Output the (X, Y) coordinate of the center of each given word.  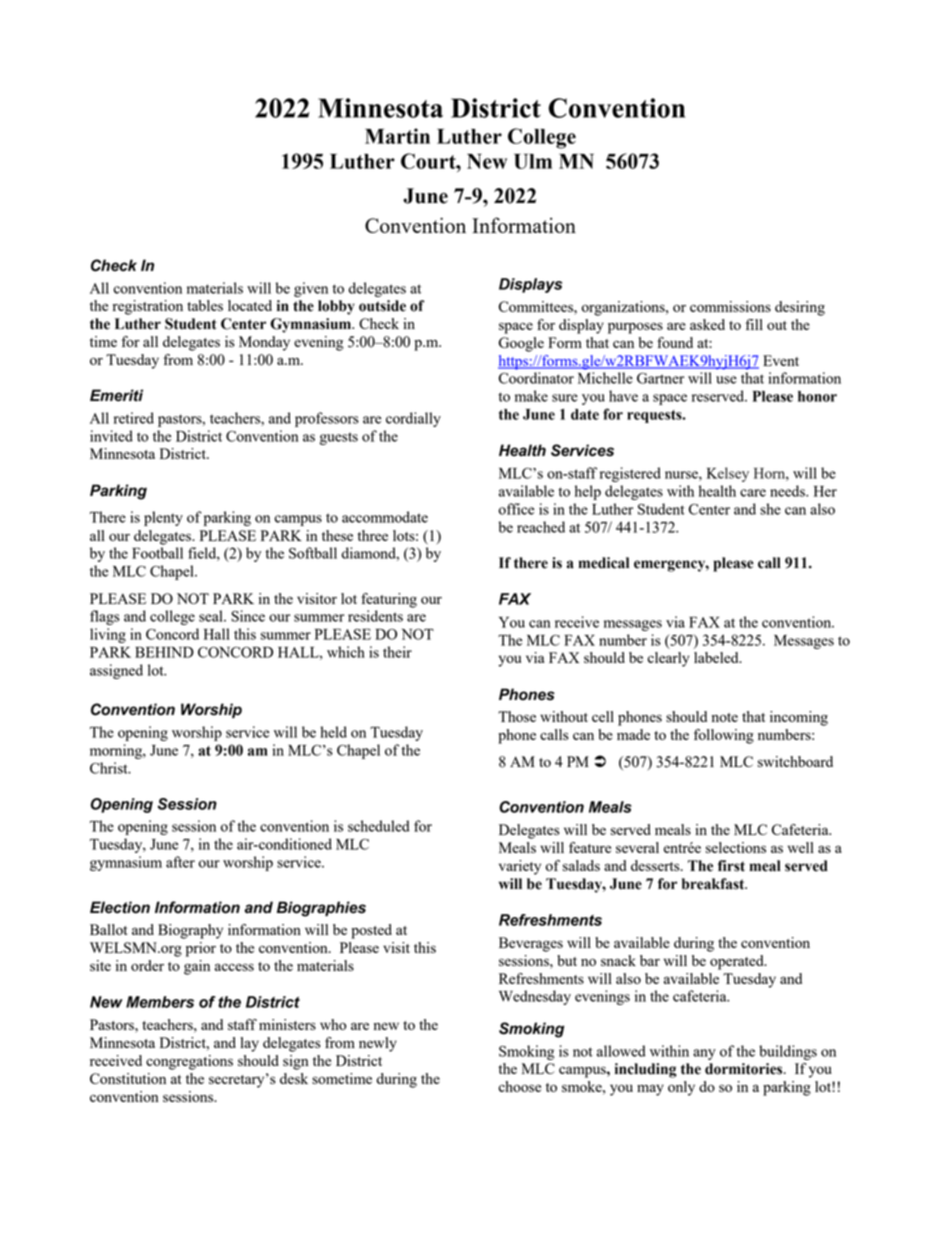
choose (519, 1086)
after (180, 862)
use (726, 380)
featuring (389, 600)
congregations (189, 1062)
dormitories (745, 1069)
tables (205, 305)
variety (520, 867)
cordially (413, 419)
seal (212, 616)
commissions (730, 306)
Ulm (533, 161)
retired (134, 418)
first (731, 866)
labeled (717, 657)
